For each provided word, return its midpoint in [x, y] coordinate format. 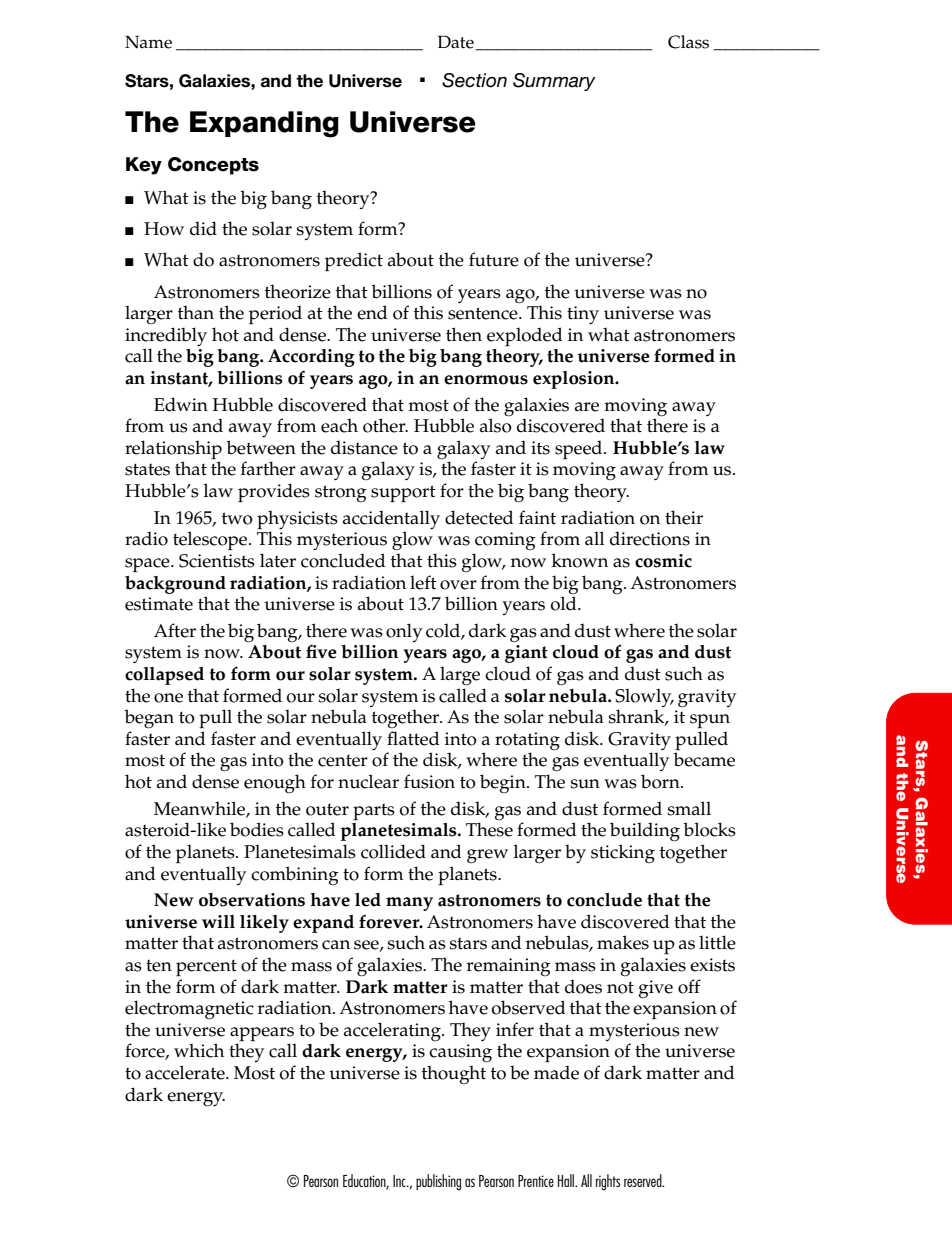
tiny [583, 315]
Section [474, 80]
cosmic [663, 561]
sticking [623, 854]
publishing [438, 1182]
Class [688, 42]
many [409, 904]
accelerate [186, 1072]
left [423, 582]
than [196, 312]
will [218, 921]
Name [148, 42]
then [464, 334]
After [175, 630]
